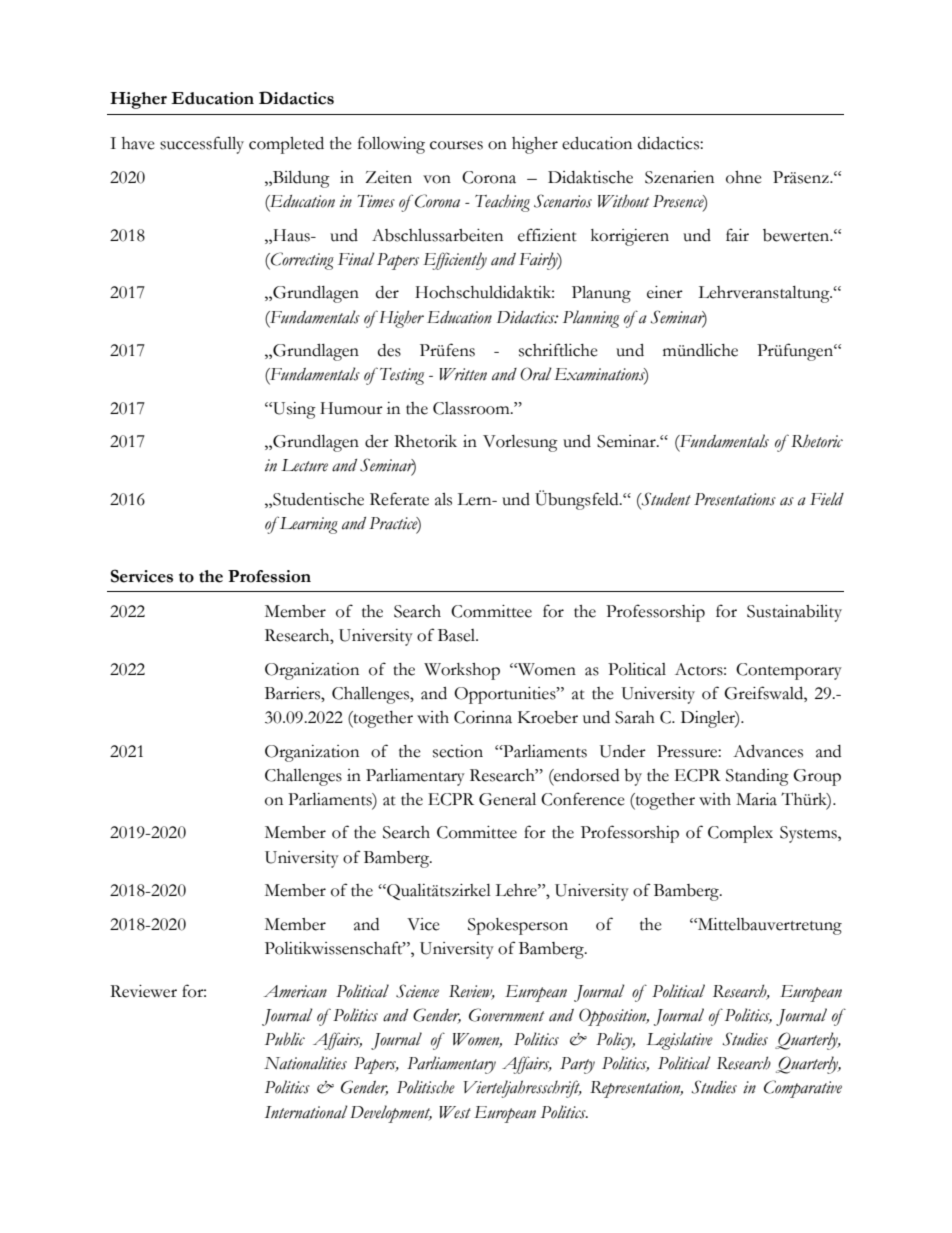 The height and width of the image is (1233, 952). What do you see at coordinates (794, 613) in the image?
I see `Sustainability` at bounding box center [794, 613].
